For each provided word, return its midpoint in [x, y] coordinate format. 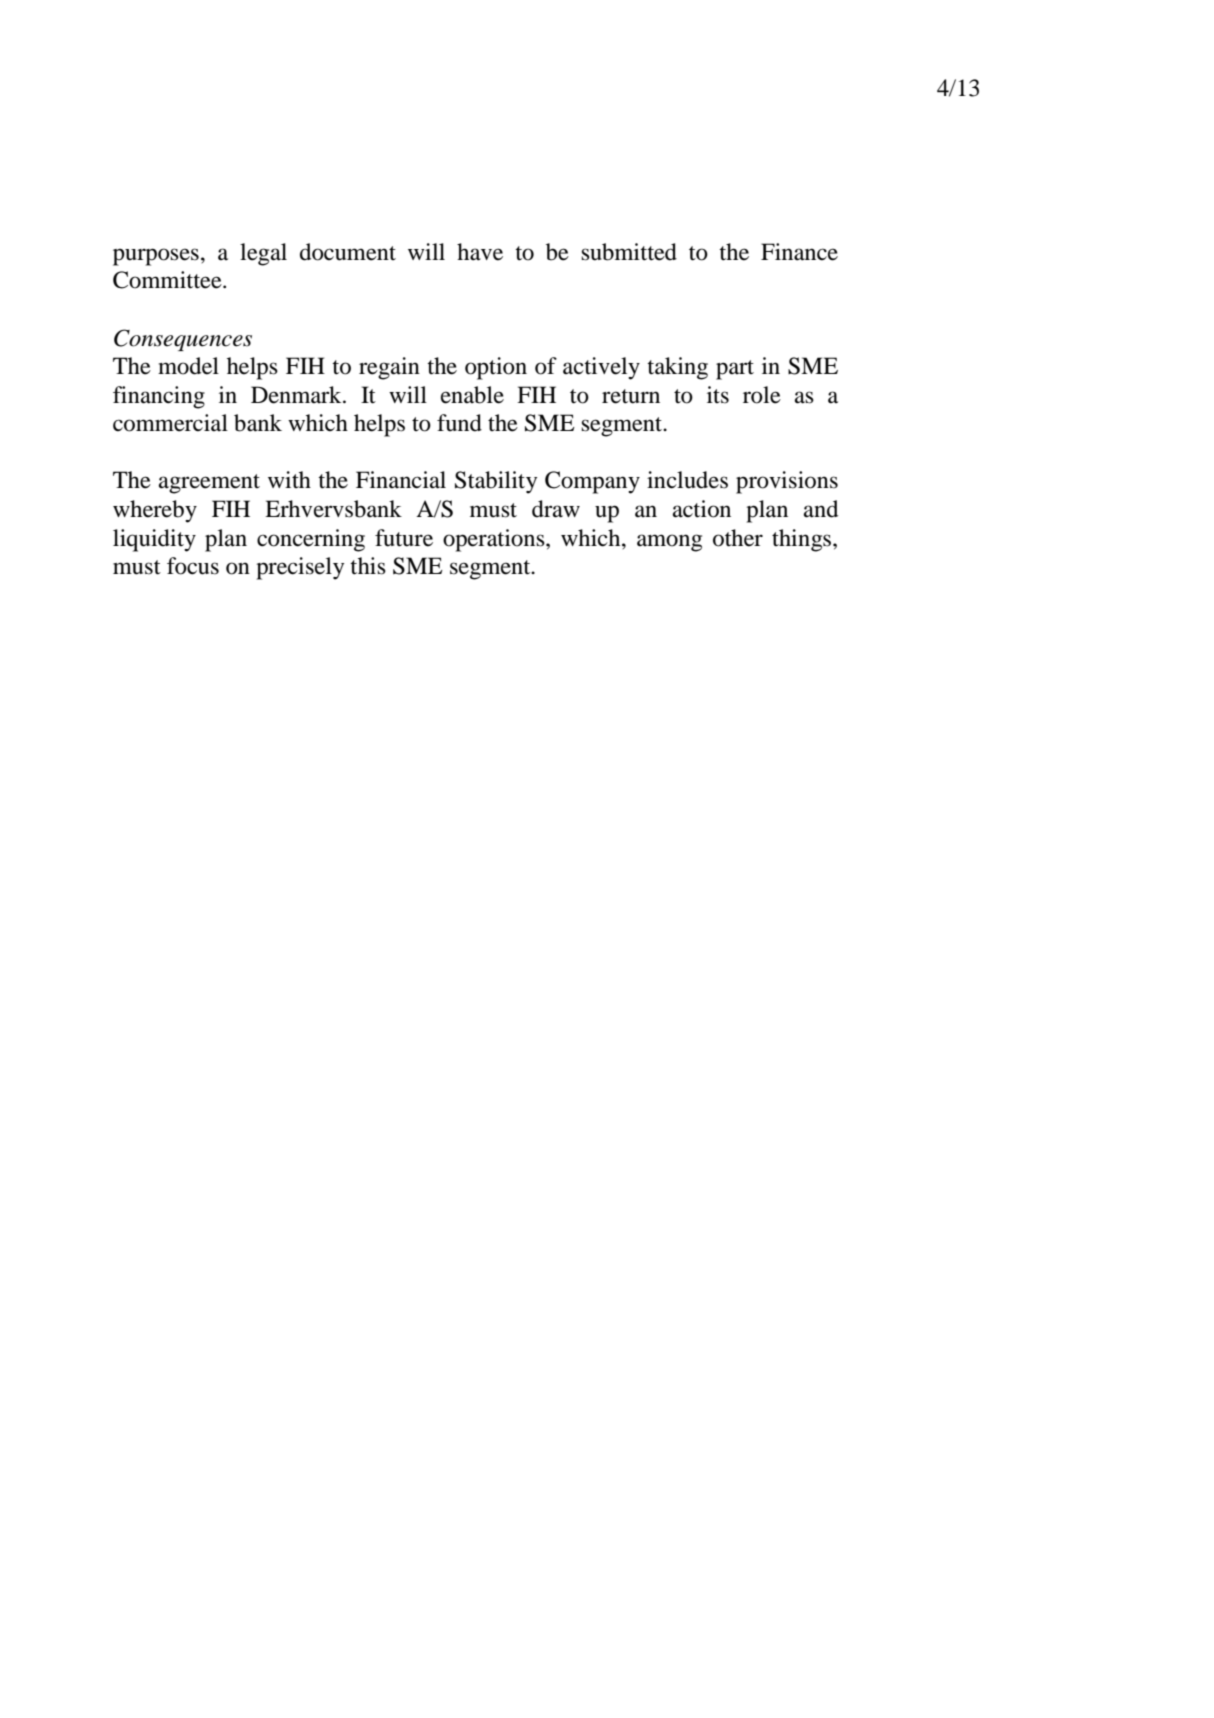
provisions [787, 482]
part [735, 370]
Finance [799, 252]
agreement [209, 484]
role [762, 395]
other [738, 538]
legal [263, 254]
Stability [496, 482]
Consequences [183, 340]
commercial [170, 423]
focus [193, 566]
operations [495, 540]
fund [459, 423]
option [496, 368]
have [480, 252]
